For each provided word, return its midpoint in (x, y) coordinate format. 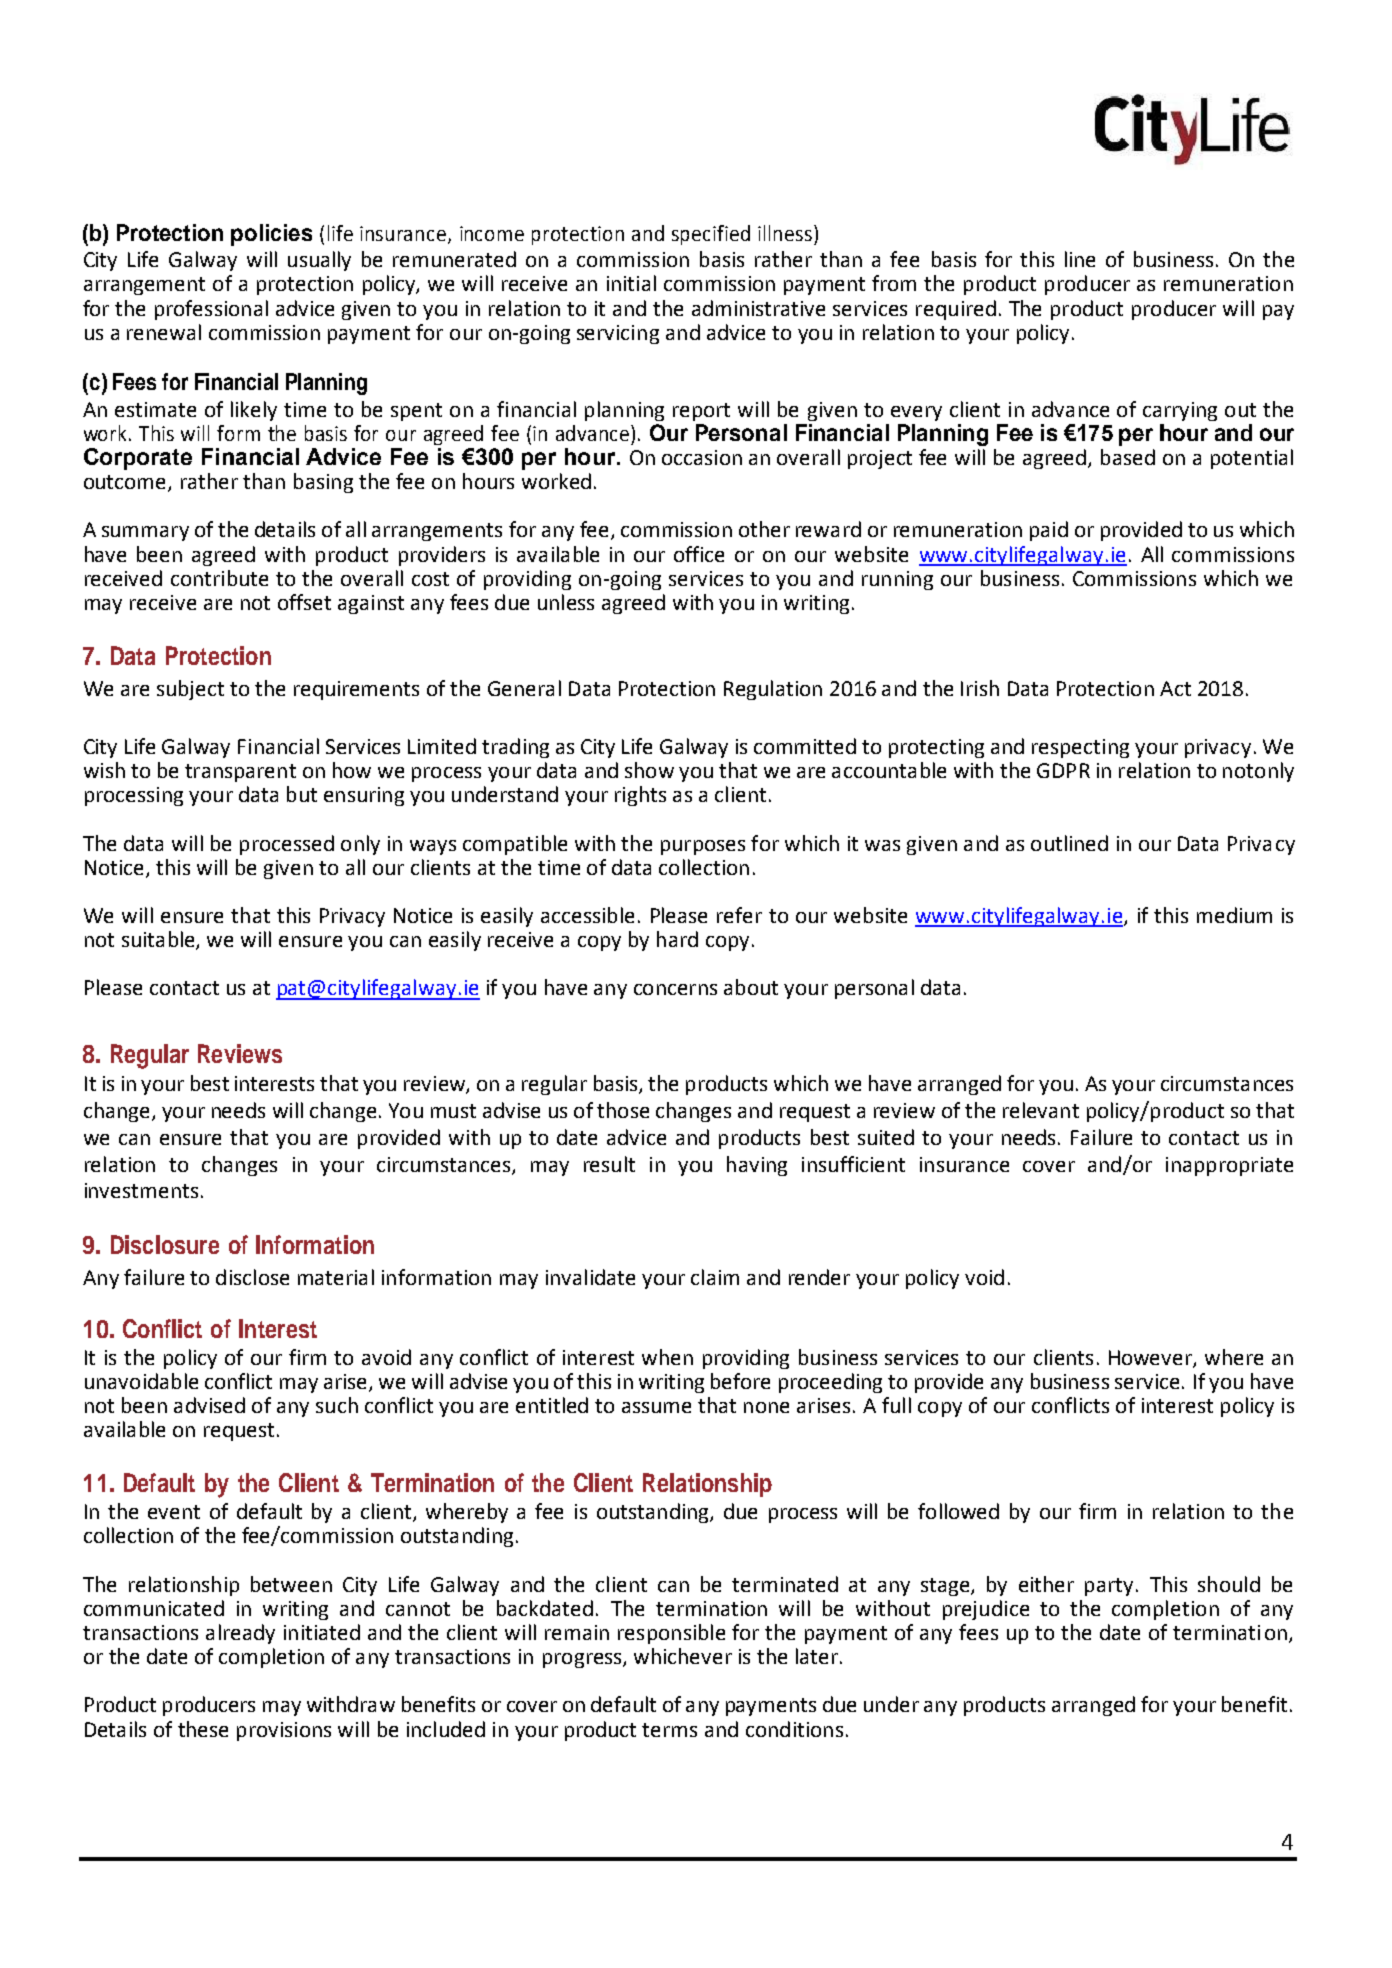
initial (631, 283)
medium (1234, 915)
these (203, 1729)
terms (669, 1730)
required (956, 310)
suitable (159, 940)
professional (211, 310)
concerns (675, 989)
